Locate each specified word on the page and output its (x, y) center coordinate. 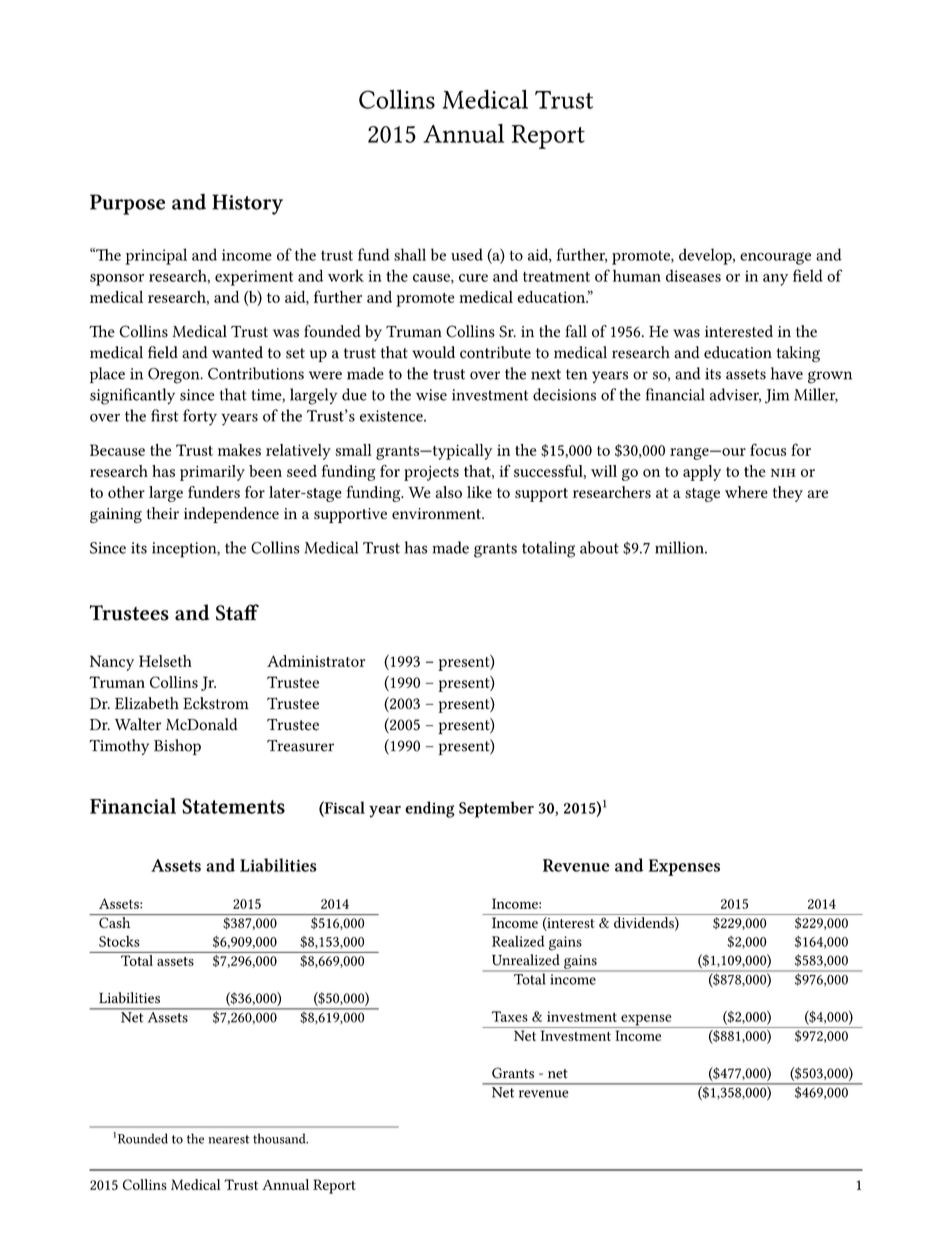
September (496, 809)
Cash (115, 921)
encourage (775, 258)
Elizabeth (147, 703)
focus (768, 449)
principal (156, 256)
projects (431, 473)
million (680, 547)
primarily (212, 473)
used (467, 254)
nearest (228, 1139)
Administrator (316, 661)
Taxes (510, 1016)
